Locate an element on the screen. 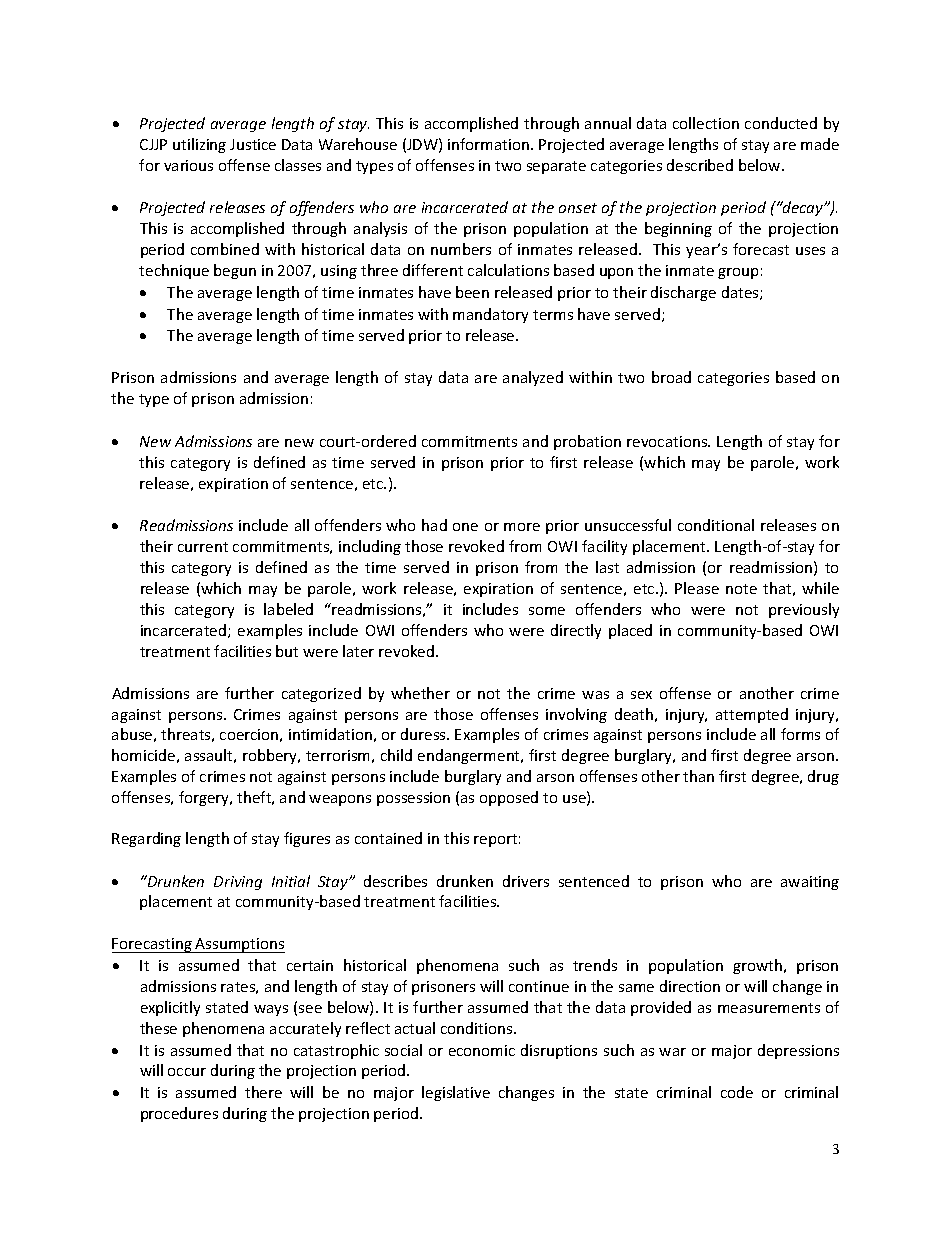 The width and height of the screenshot is (952, 1233). begun is located at coordinates (235, 271).
